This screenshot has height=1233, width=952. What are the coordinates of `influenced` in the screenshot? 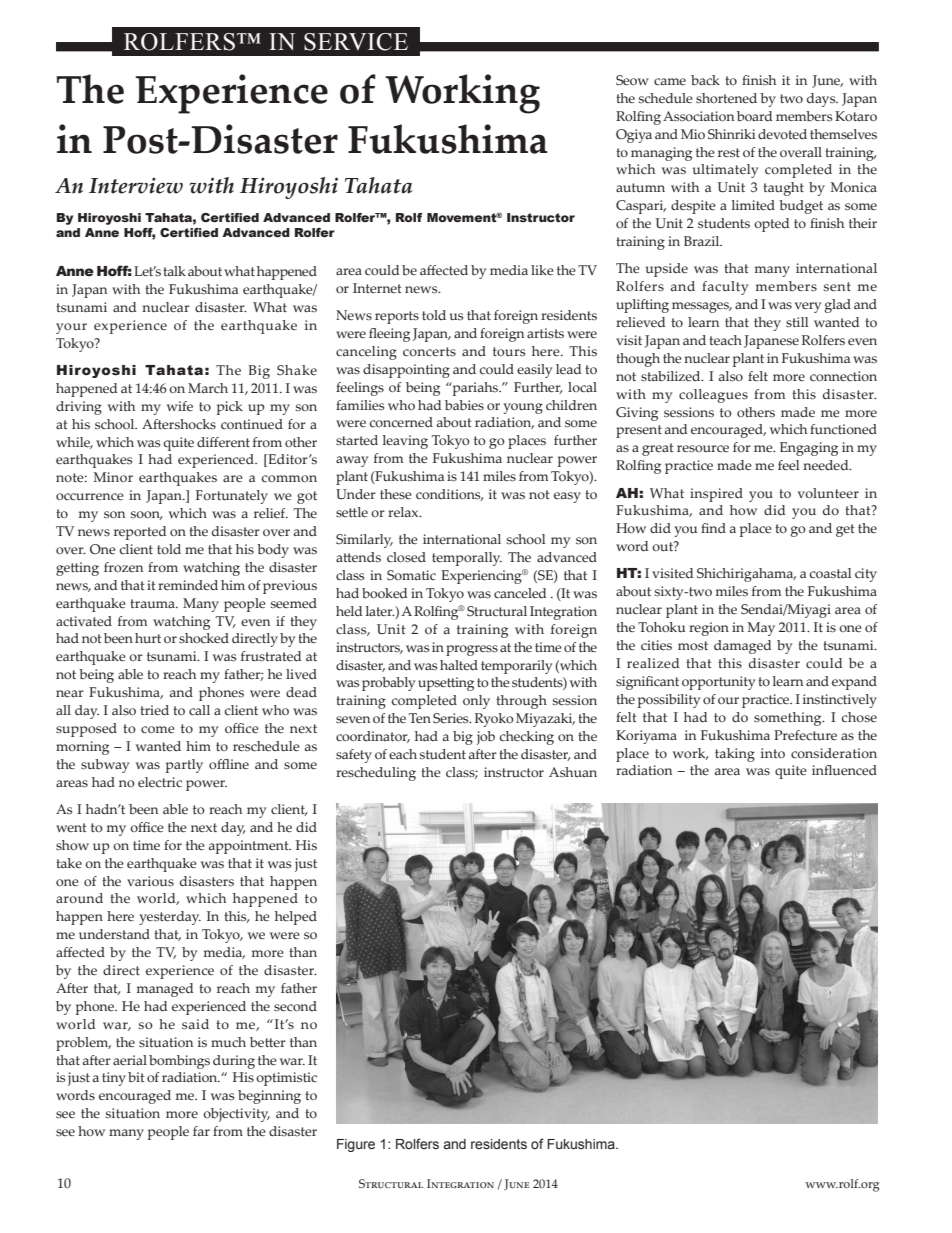 It's located at (844, 770).
